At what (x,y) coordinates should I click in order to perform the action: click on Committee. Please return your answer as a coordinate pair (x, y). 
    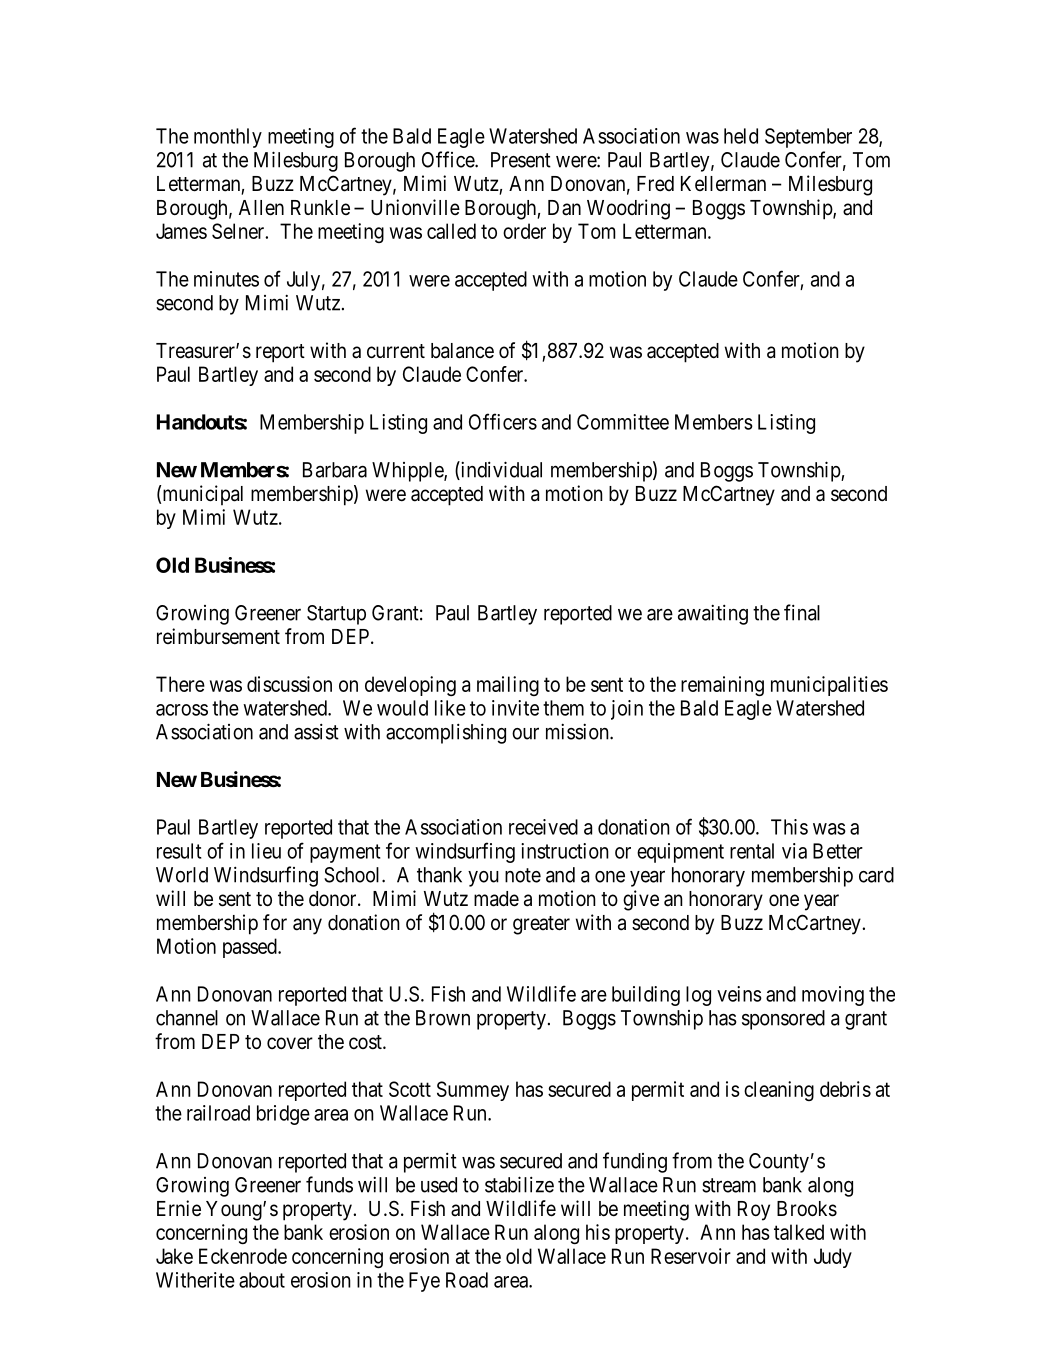
    Looking at the image, I should click on (623, 422).
